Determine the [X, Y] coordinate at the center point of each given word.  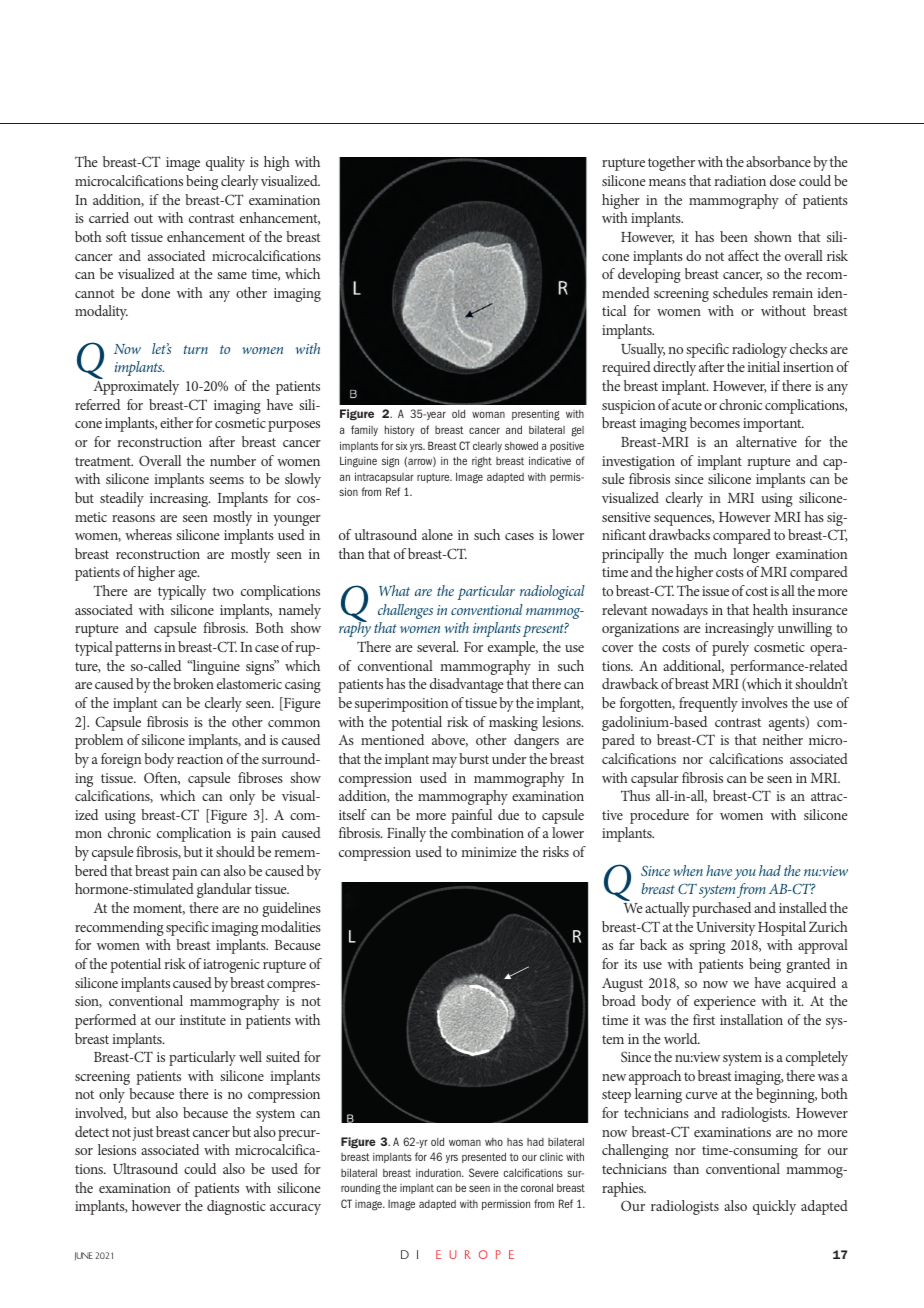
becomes [715, 422]
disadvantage [466, 685]
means [667, 182]
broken [193, 683]
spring [707, 947]
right [482, 462]
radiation [740, 180]
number [233, 460]
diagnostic [236, 1207]
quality [225, 163]
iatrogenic [231, 966]
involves [764, 702]
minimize [488, 852]
